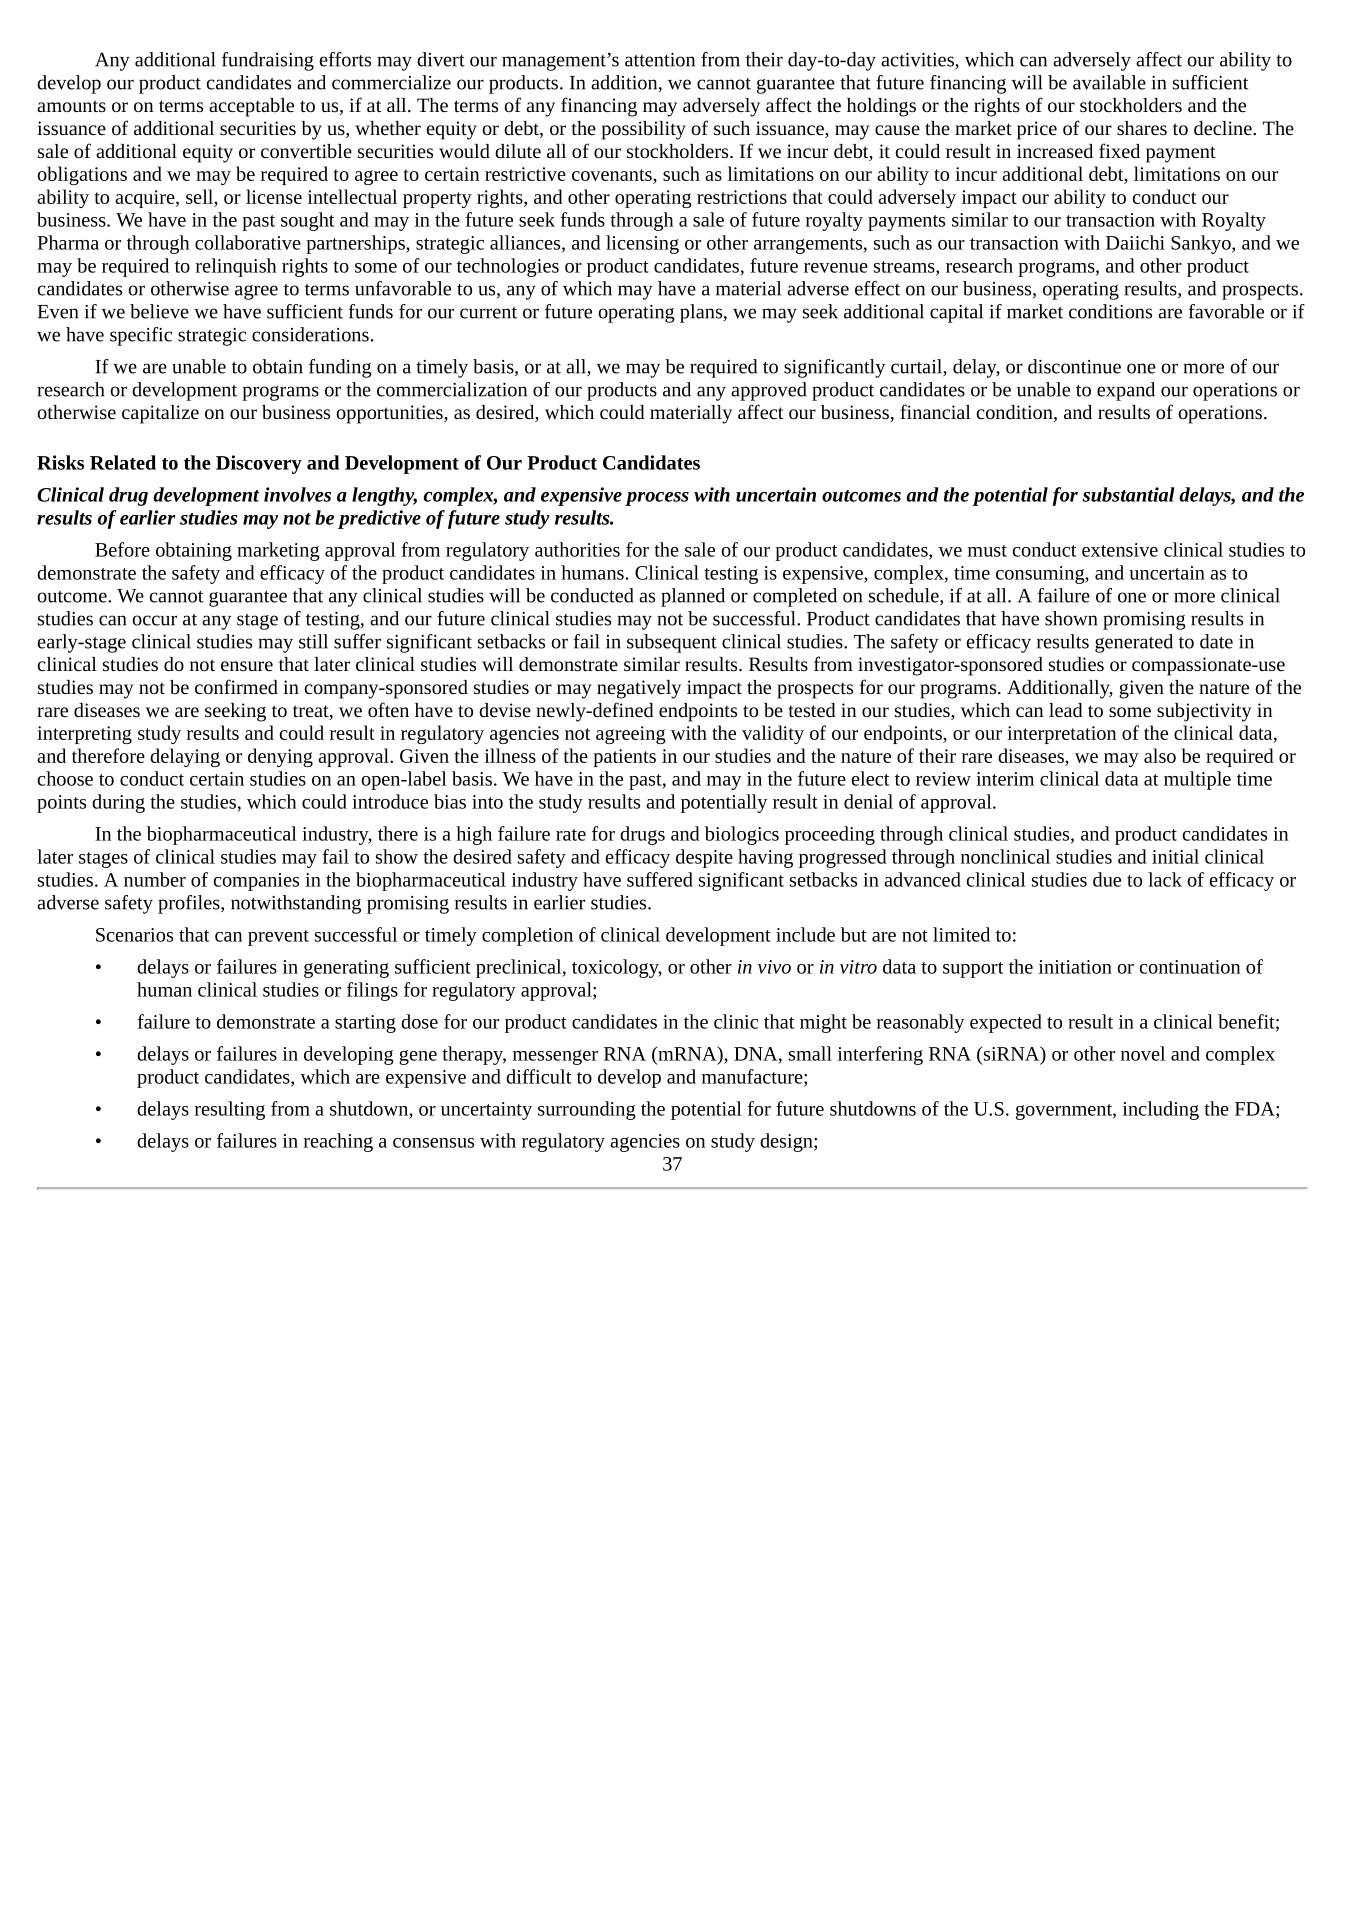 This screenshot has height=1905, width=1346. Describe the element at coordinates (702, 313) in the screenshot. I see `plans` at that location.
